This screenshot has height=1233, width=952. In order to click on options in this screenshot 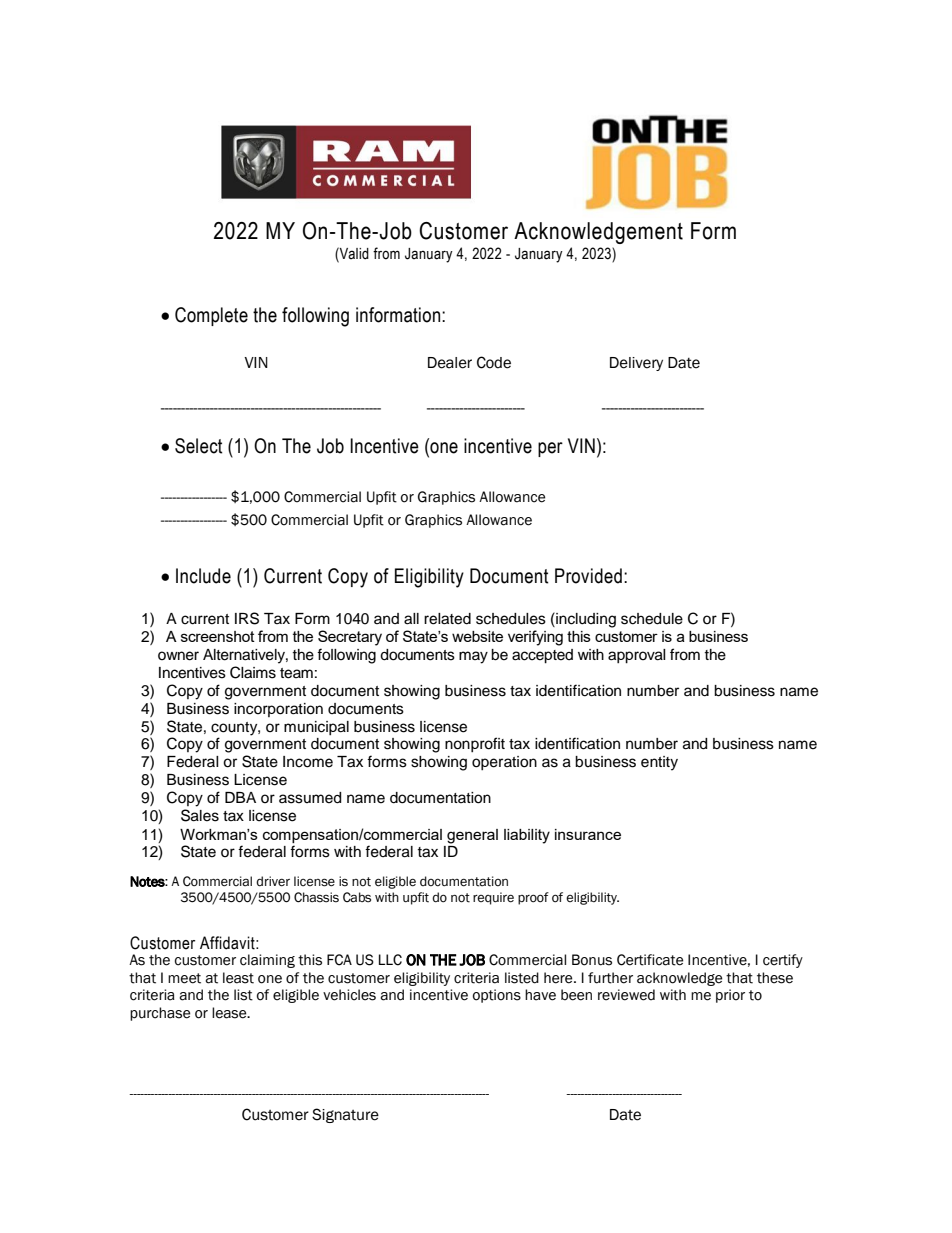, I will do `click(497, 996)`.
